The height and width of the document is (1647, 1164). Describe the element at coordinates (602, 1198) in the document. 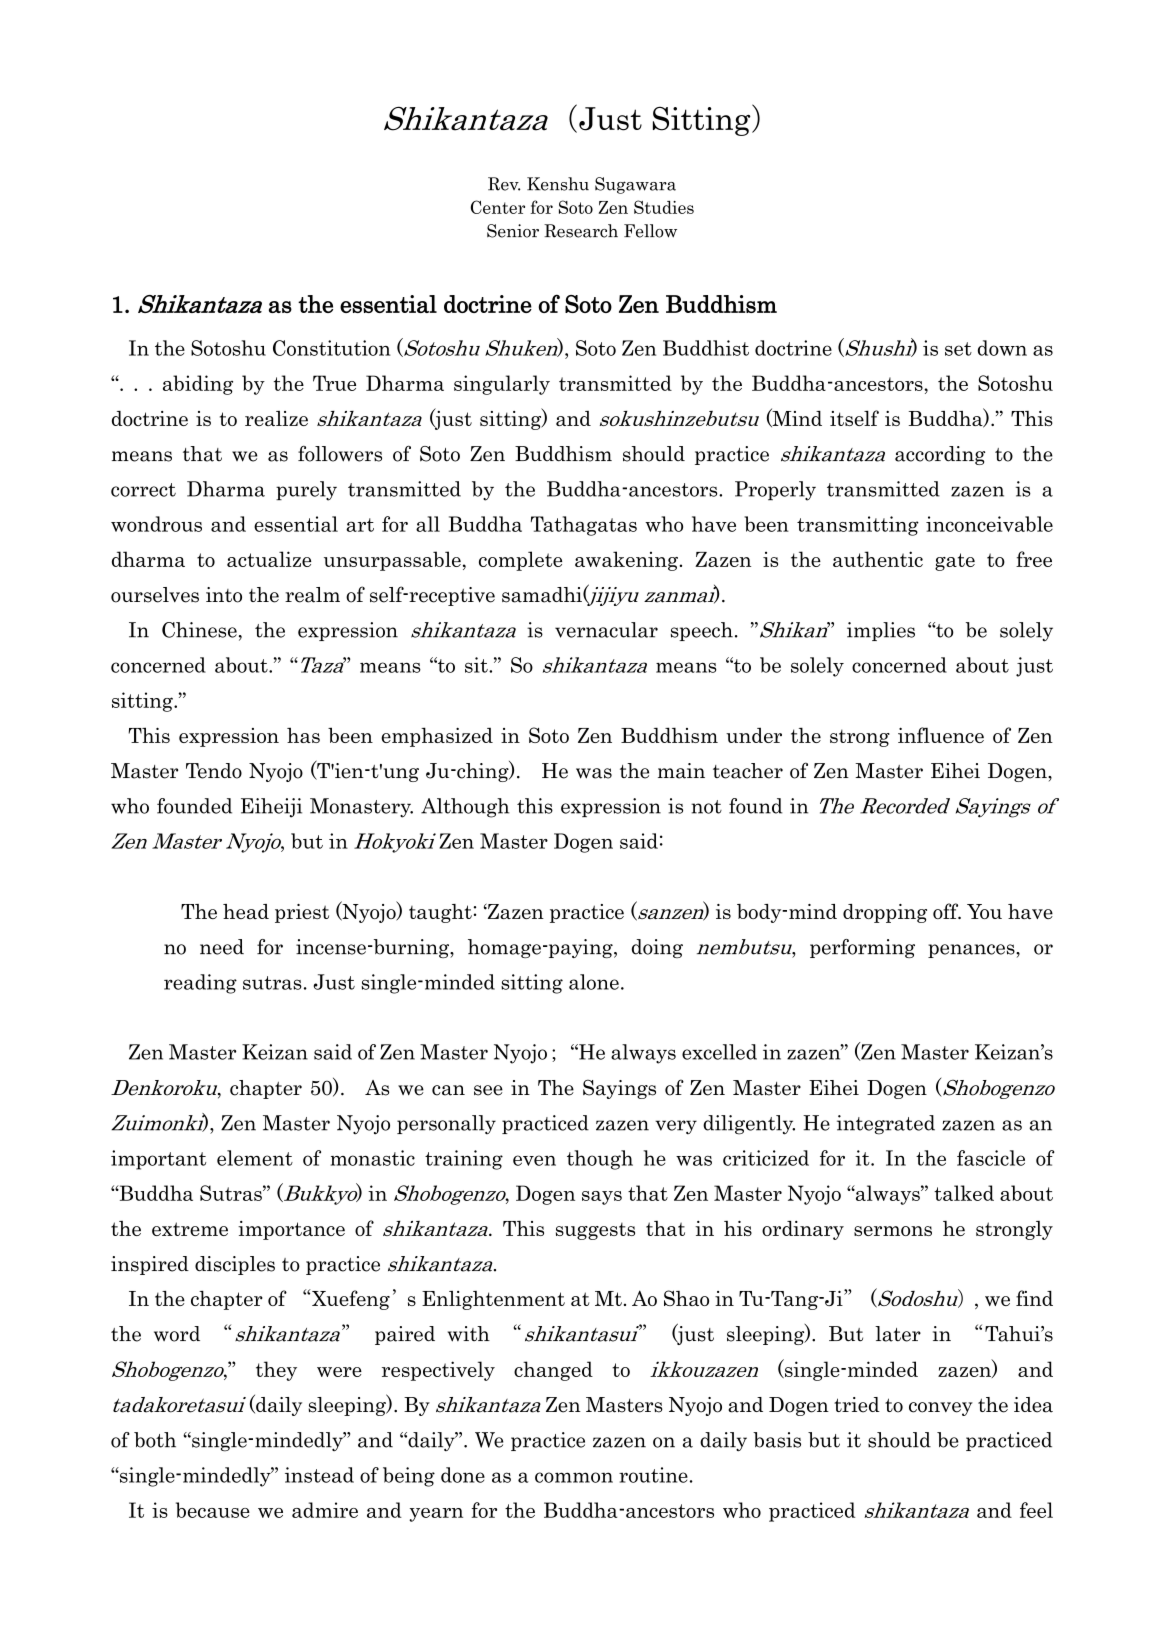

I see `says` at that location.
